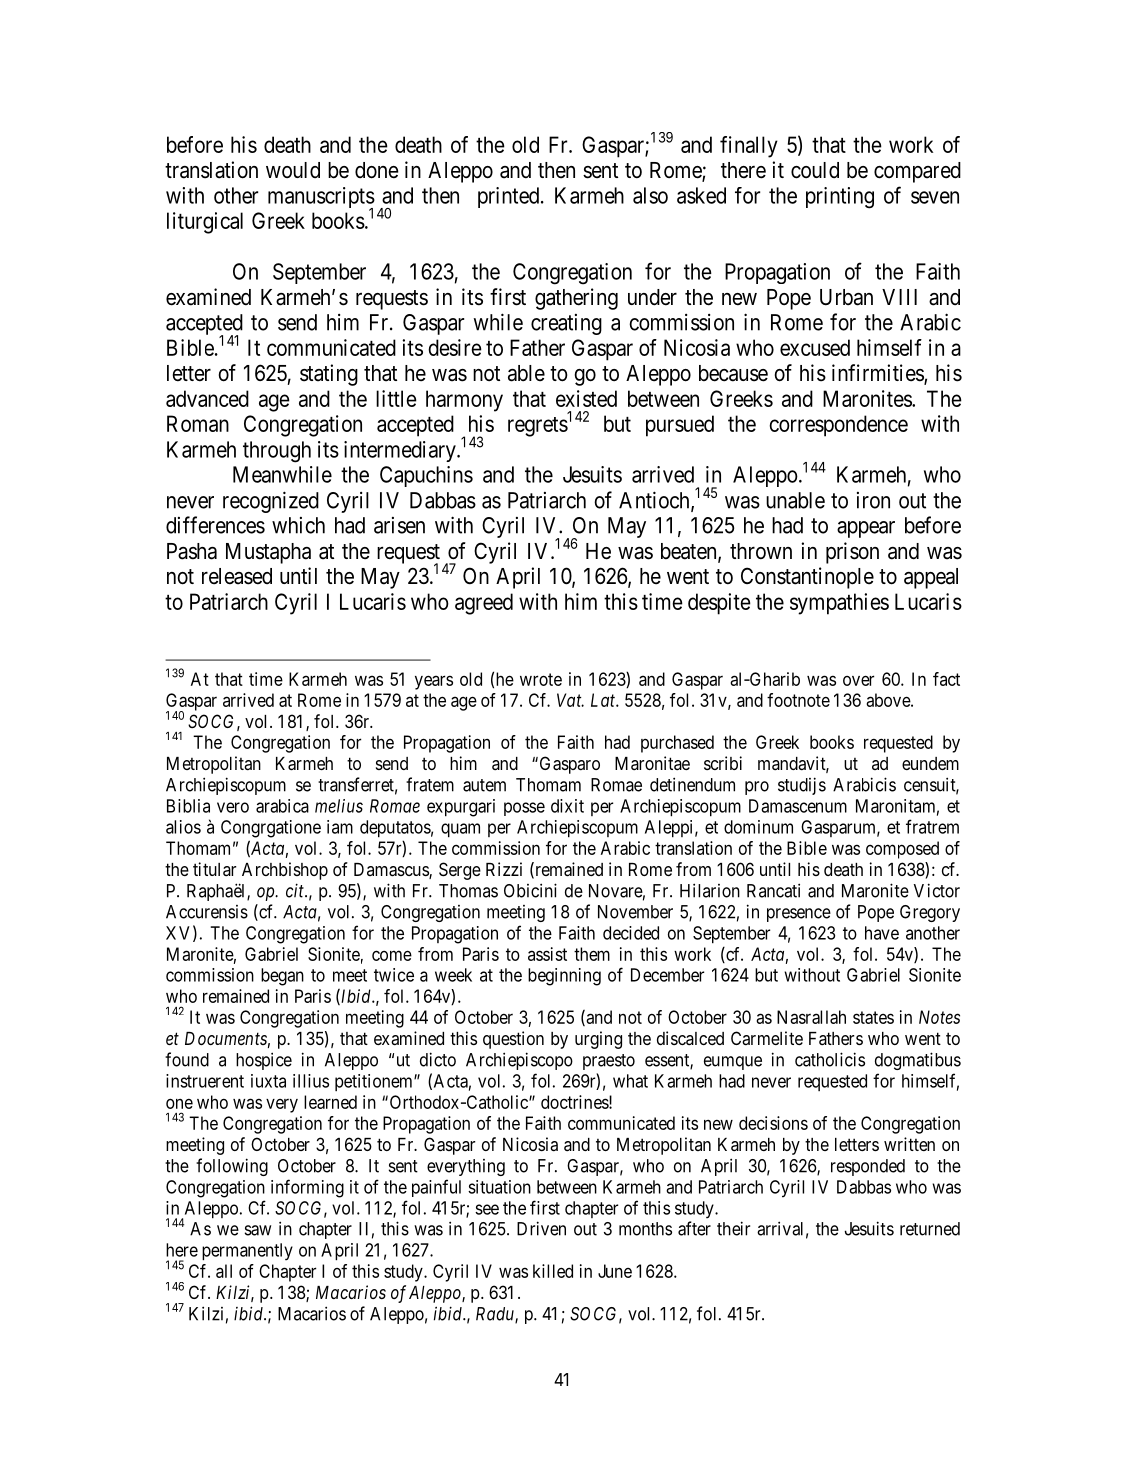 The image size is (1126, 1457). Describe the element at coordinates (547, 954) in the image. I see `assist` at that location.
